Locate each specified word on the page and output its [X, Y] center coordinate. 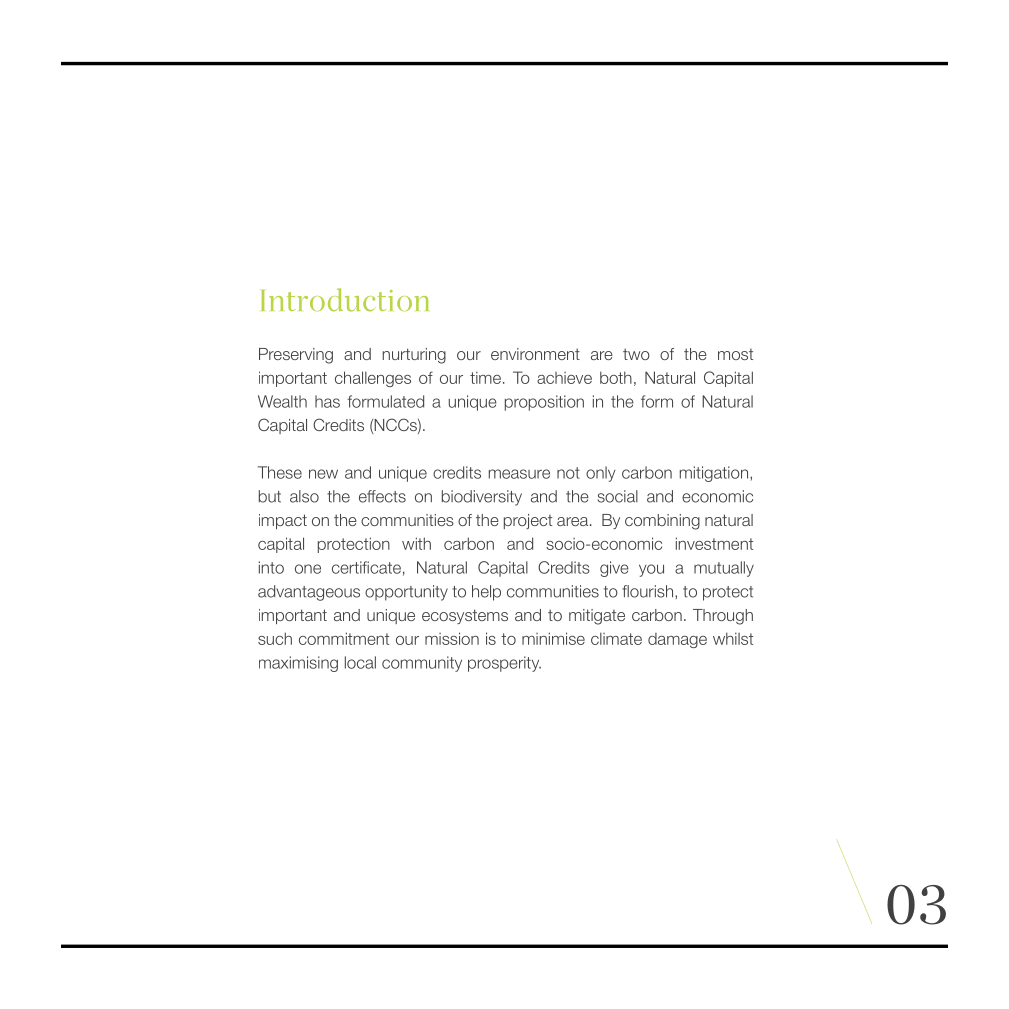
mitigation [714, 474]
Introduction [344, 300]
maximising [298, 664]
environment [535, 354]
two [636, 354]
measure [519, 474]
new [323, 474]
